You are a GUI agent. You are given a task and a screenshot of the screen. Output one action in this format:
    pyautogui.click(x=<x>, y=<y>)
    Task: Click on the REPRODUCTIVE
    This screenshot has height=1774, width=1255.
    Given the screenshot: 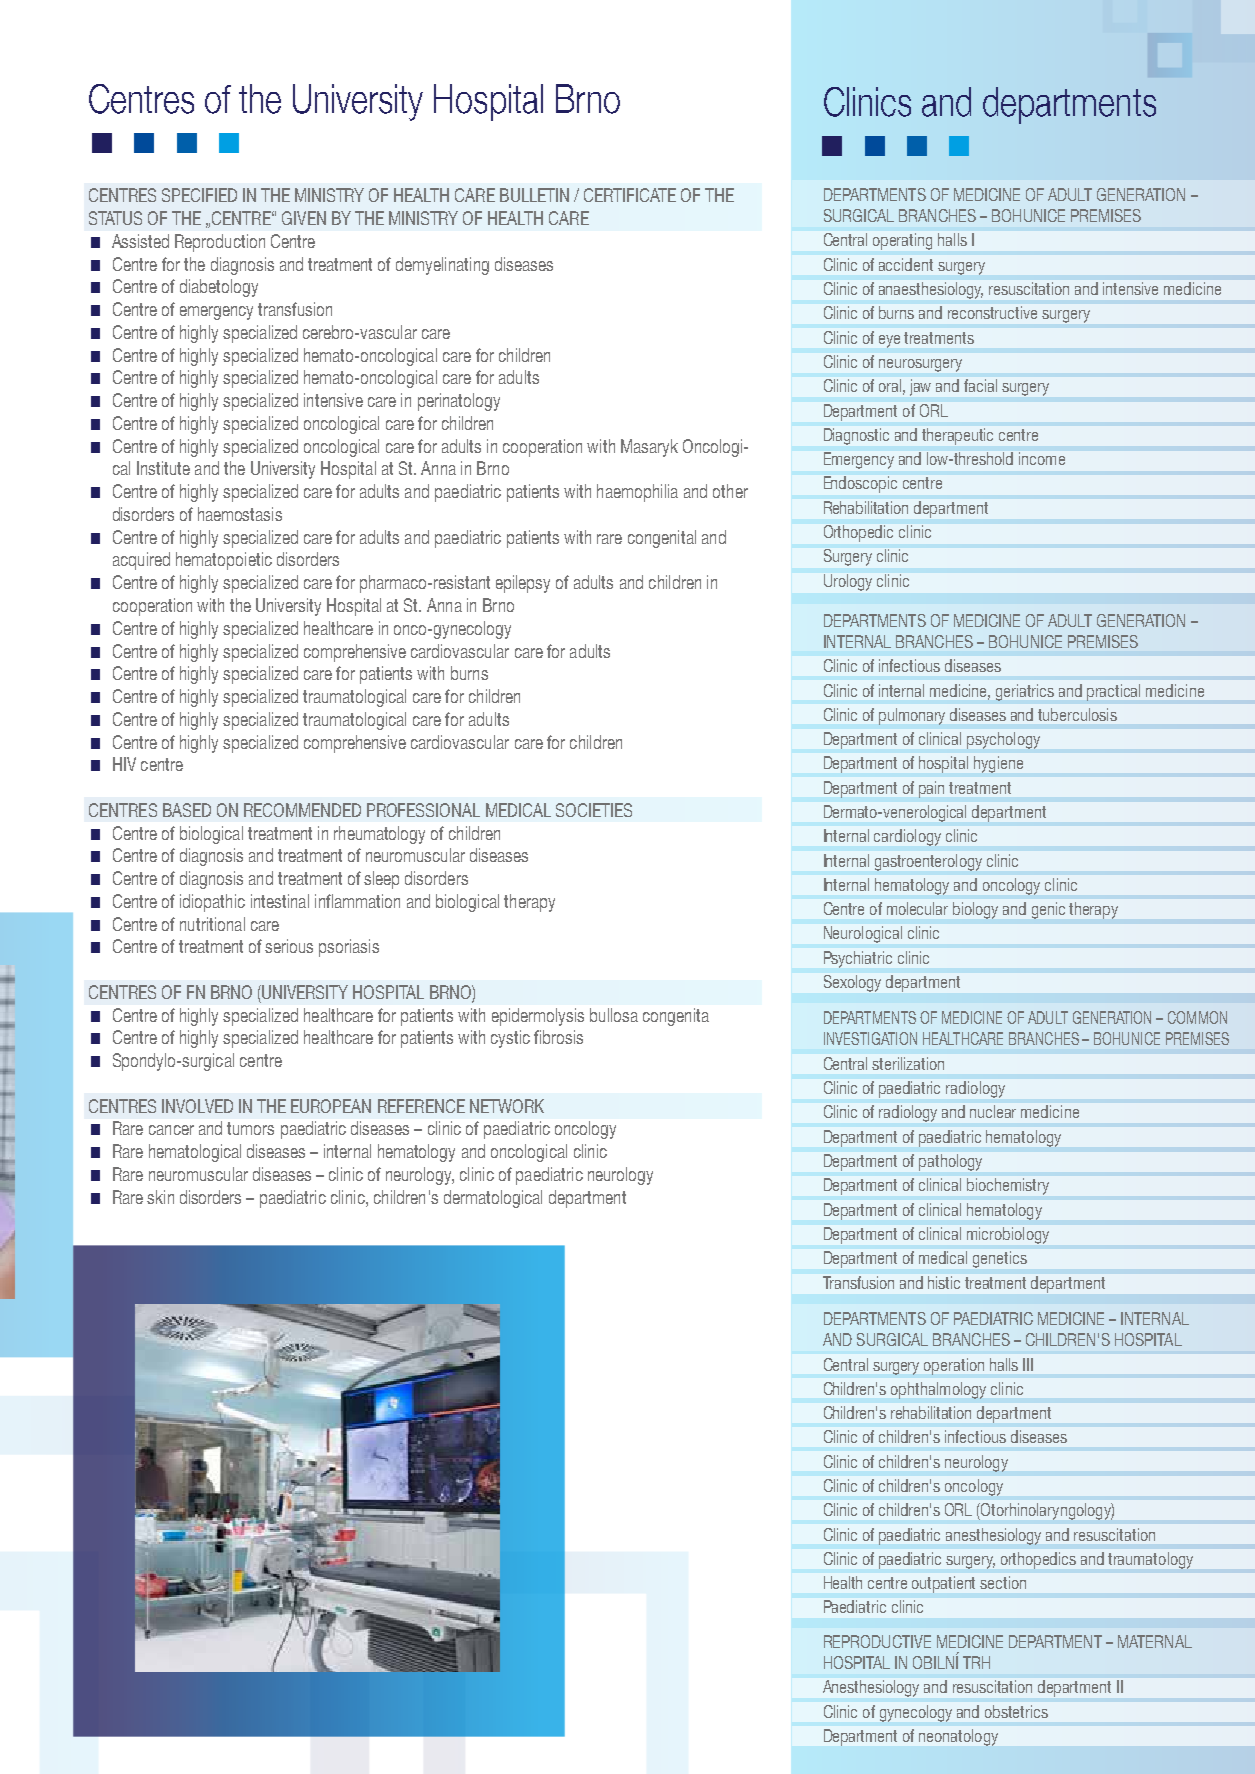 What is the action you would take?
    pyautogui.click(x=877, y=1641)
